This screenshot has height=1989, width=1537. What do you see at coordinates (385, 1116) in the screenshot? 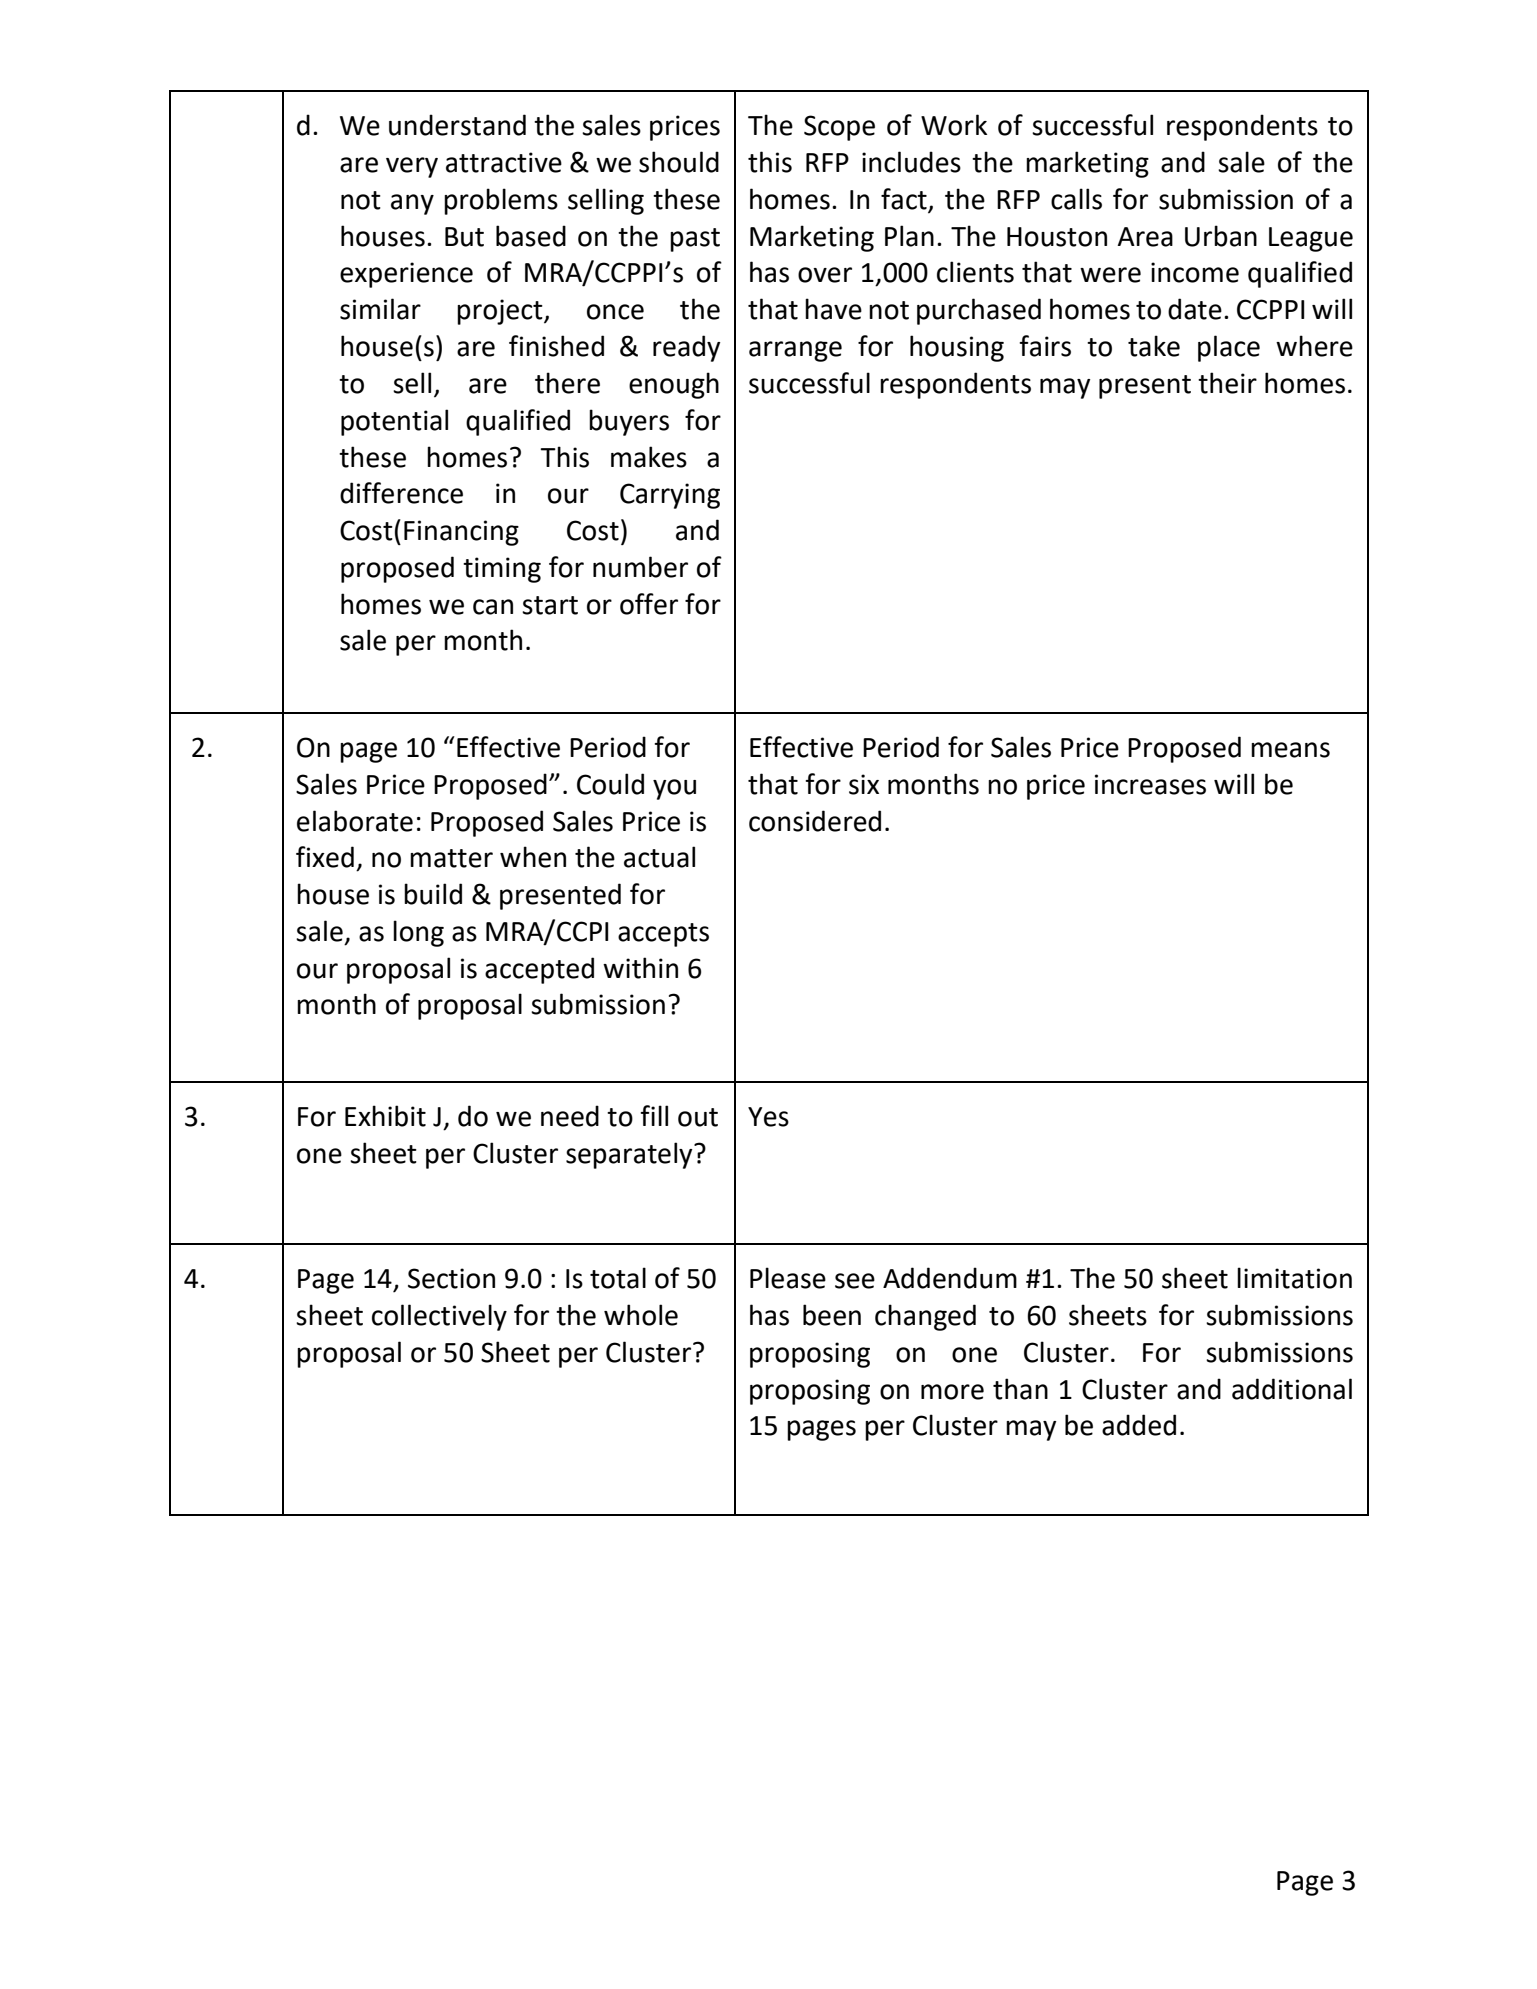
I see `Exhibit` at bounding box center [385, 1116].
